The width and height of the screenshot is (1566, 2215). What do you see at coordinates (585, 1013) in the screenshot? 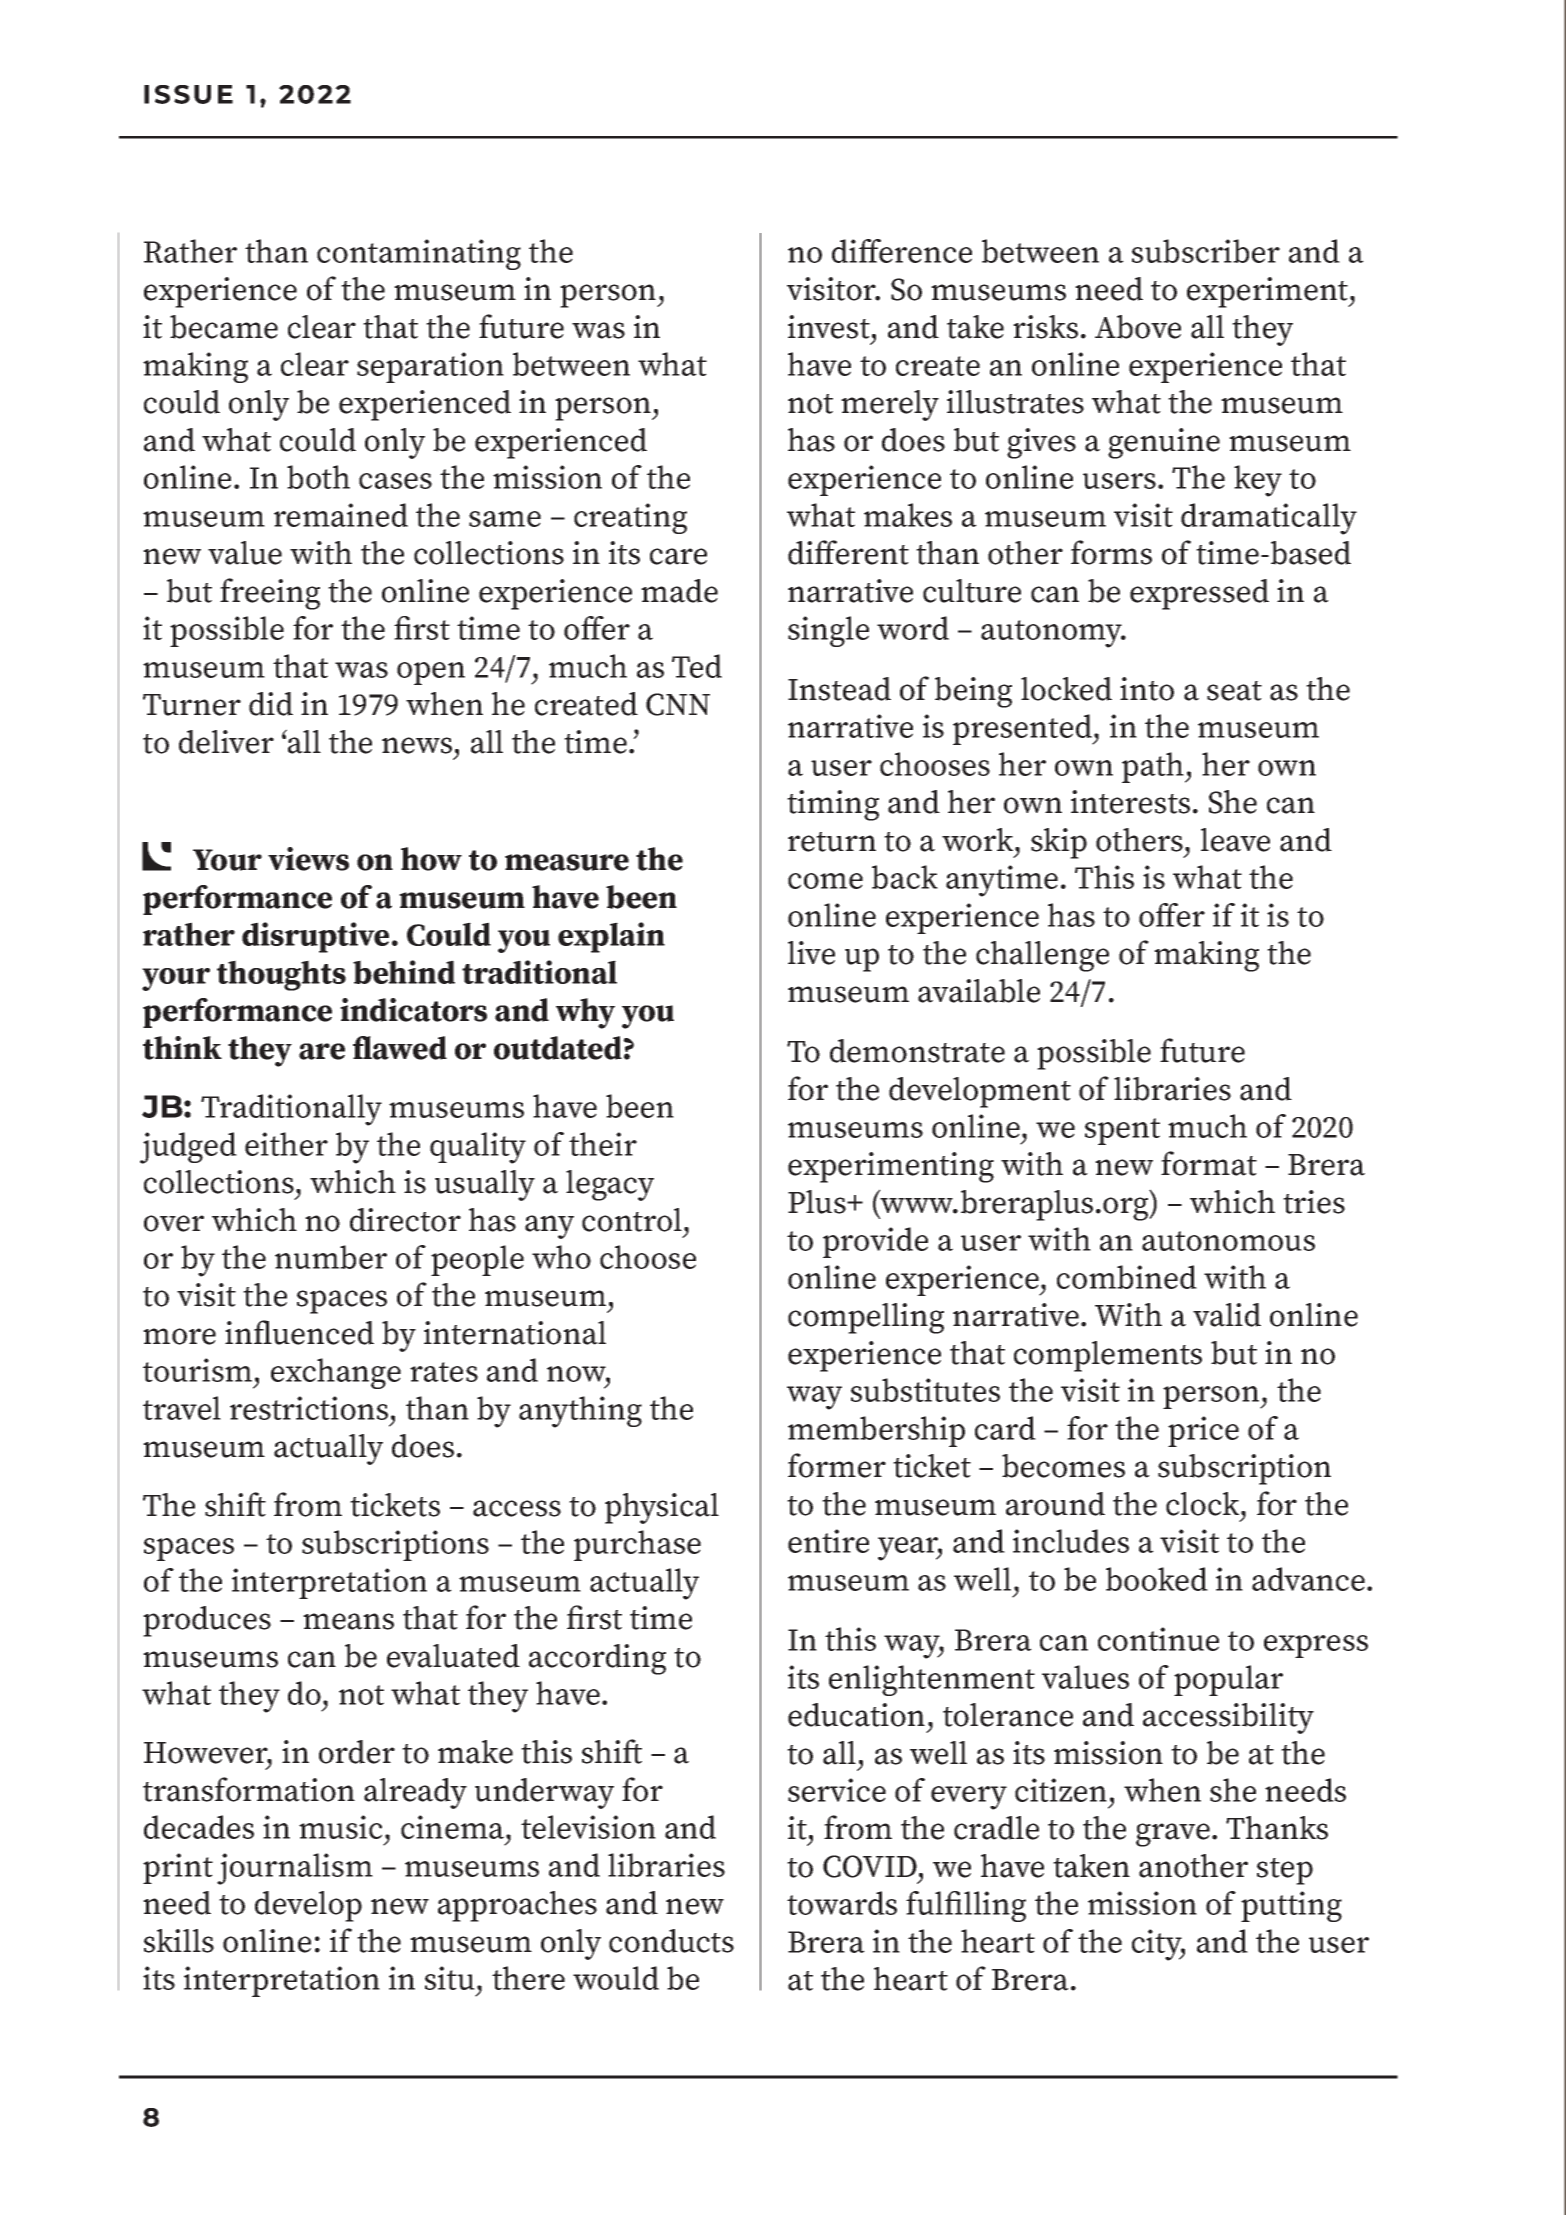
I see `why` at bounding box center [585, 1013].
